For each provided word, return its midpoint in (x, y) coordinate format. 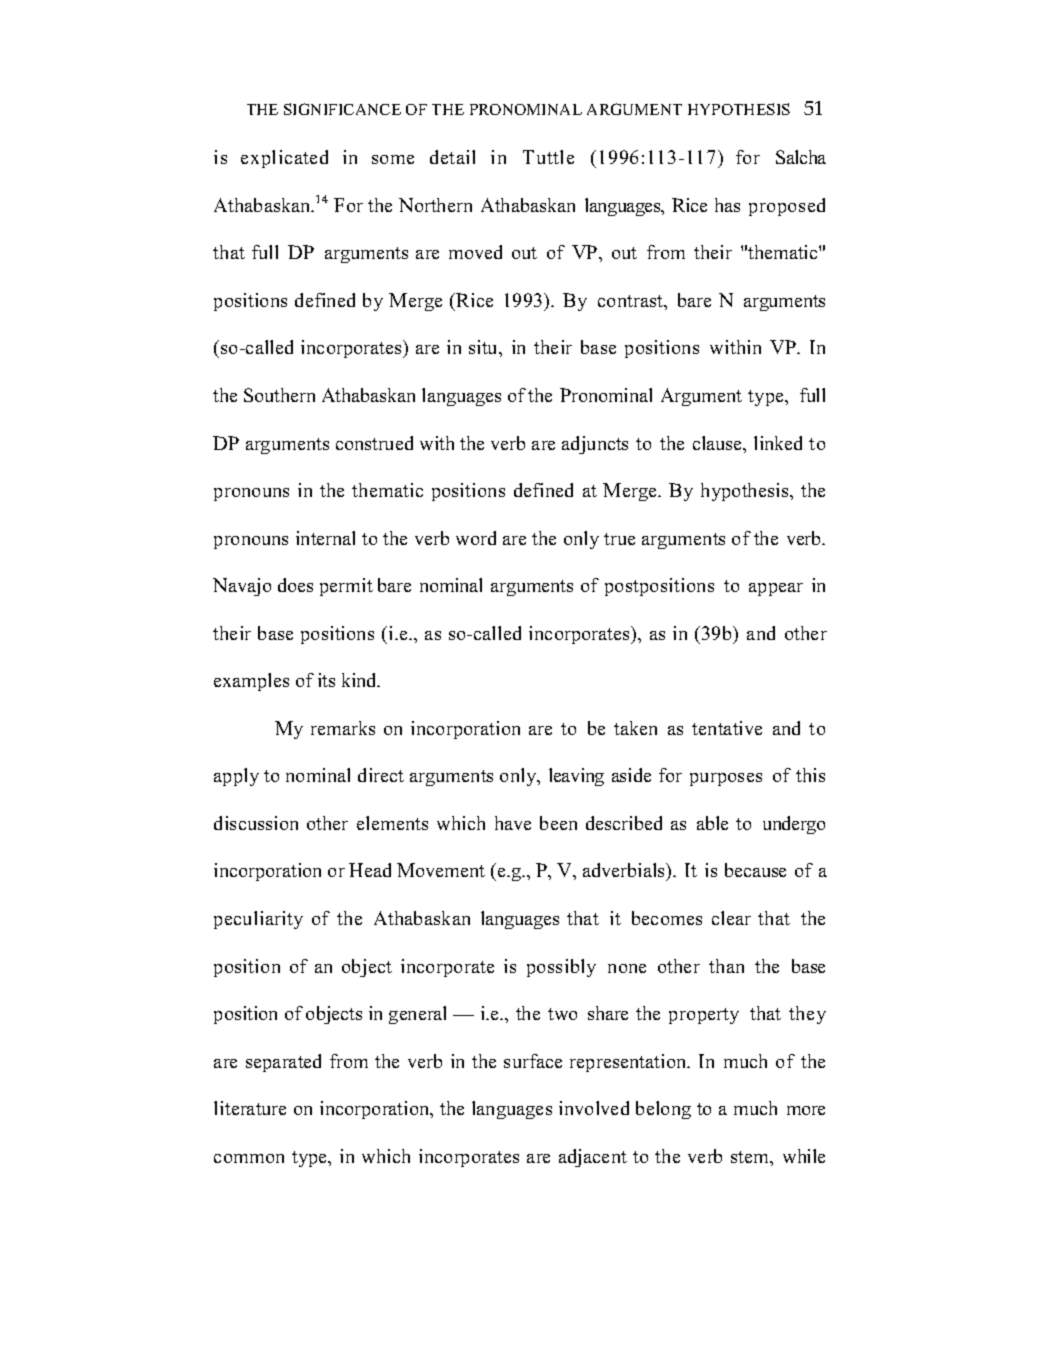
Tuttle (548, 157)
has (727, 205)
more (806, 1110)
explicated (284, 159)
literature (250, 1108)
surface (533, 1061)
